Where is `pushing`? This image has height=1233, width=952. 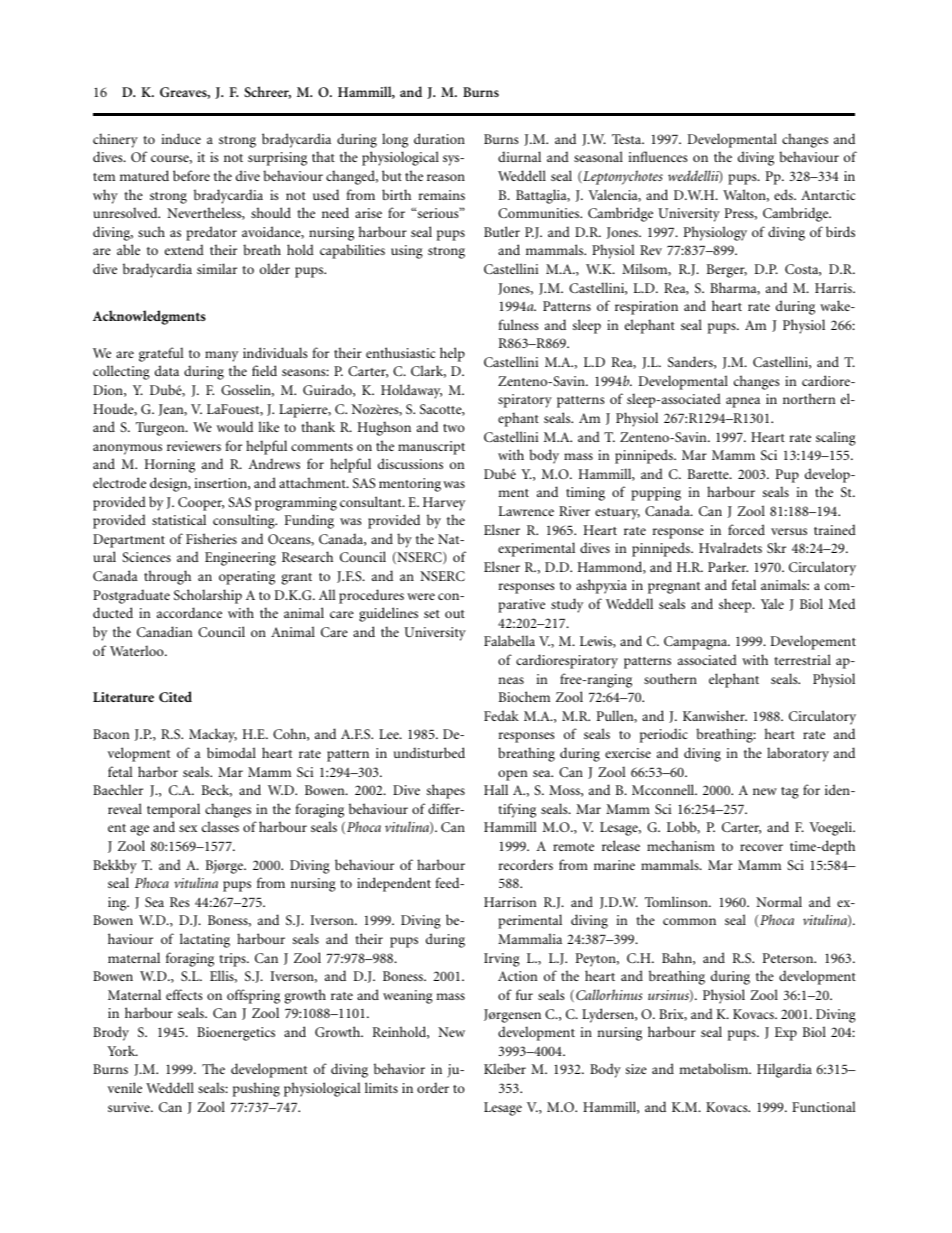 pushing is located at coordinates (256, 1089).
